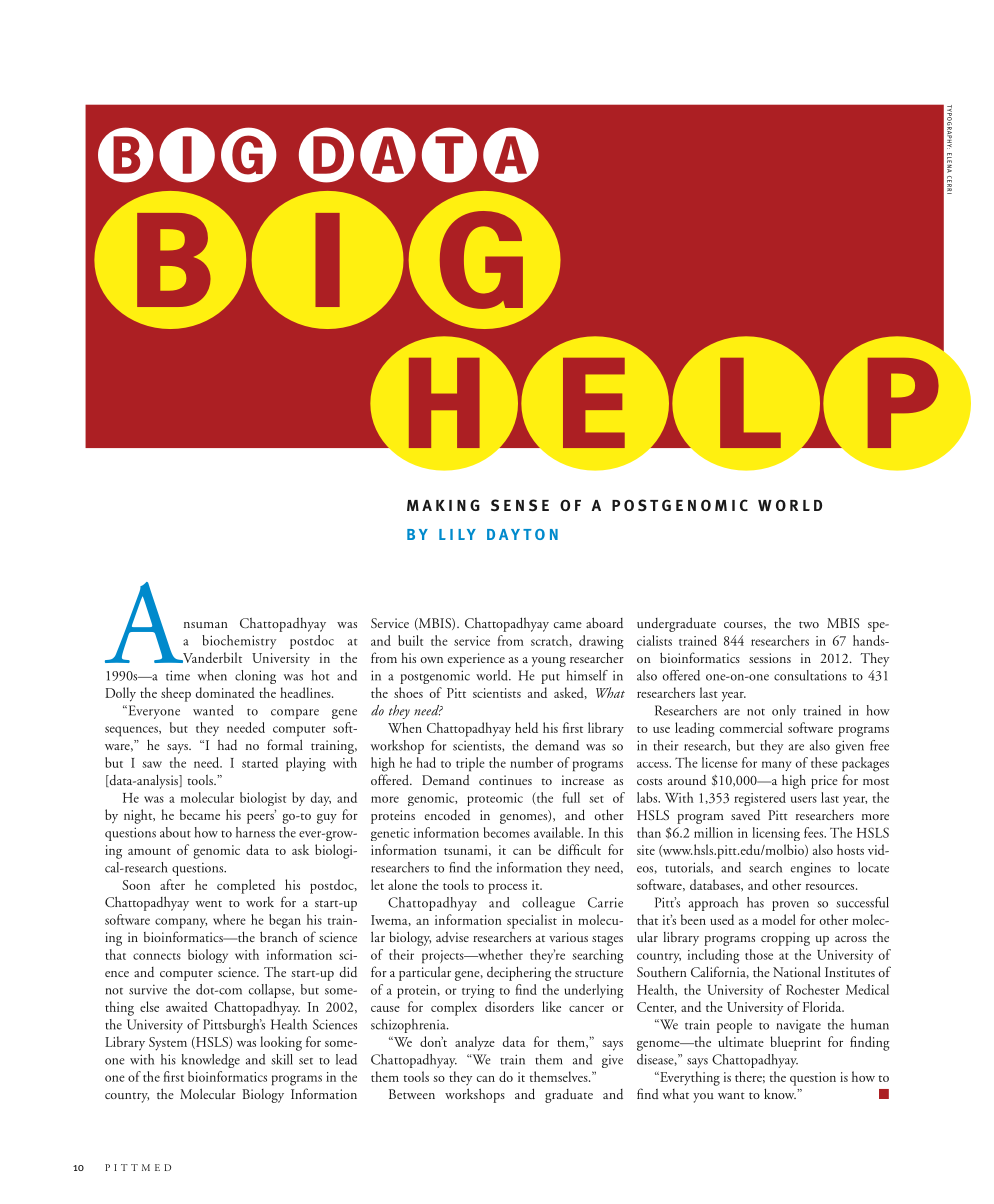 The height and width of the screenshot is (1204, 994). Describe the element at coordinates (282, 1059) in the screenshot. I see `skill` at that location.
